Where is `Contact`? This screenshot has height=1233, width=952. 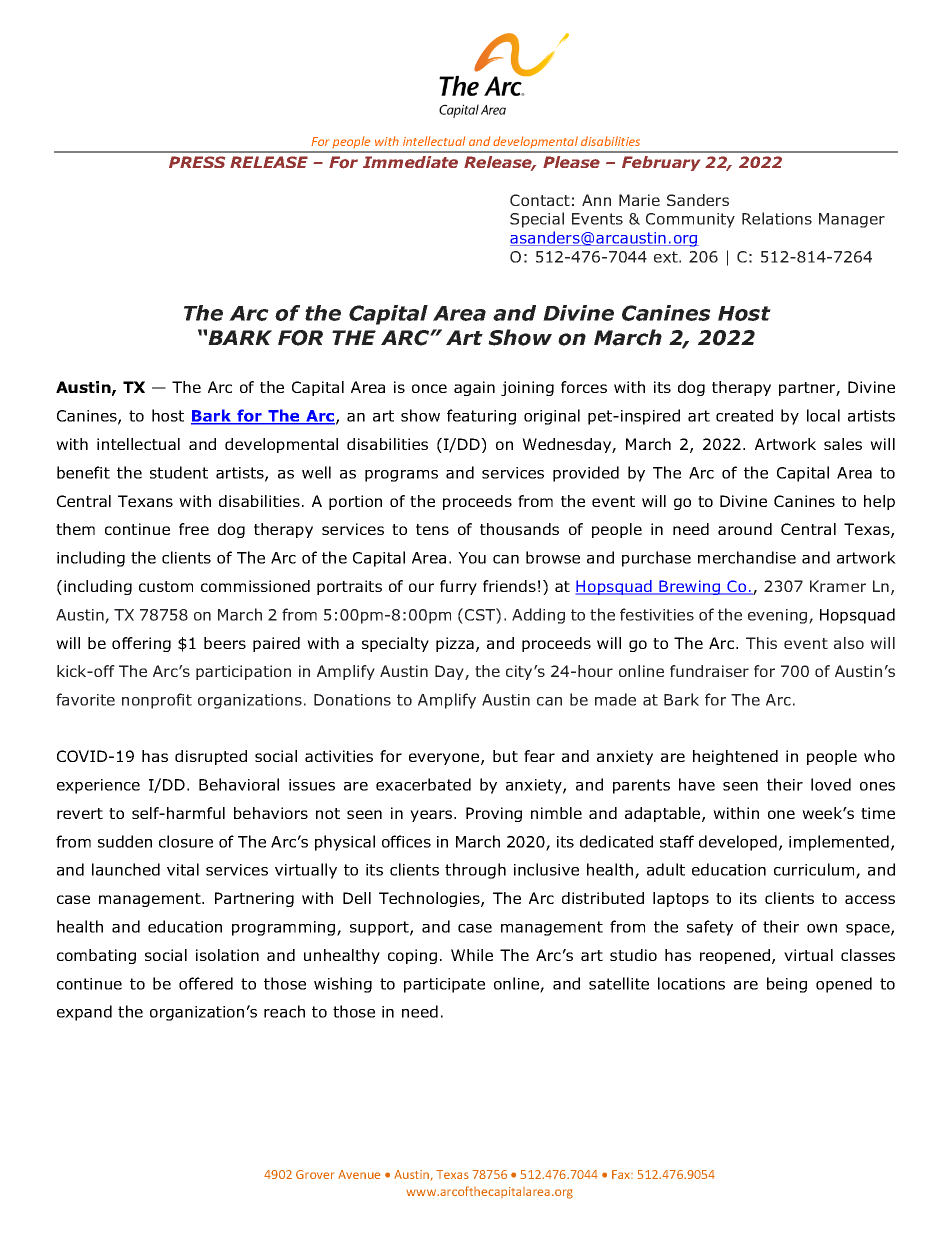 Contact is located at coordinates (540, 200).
